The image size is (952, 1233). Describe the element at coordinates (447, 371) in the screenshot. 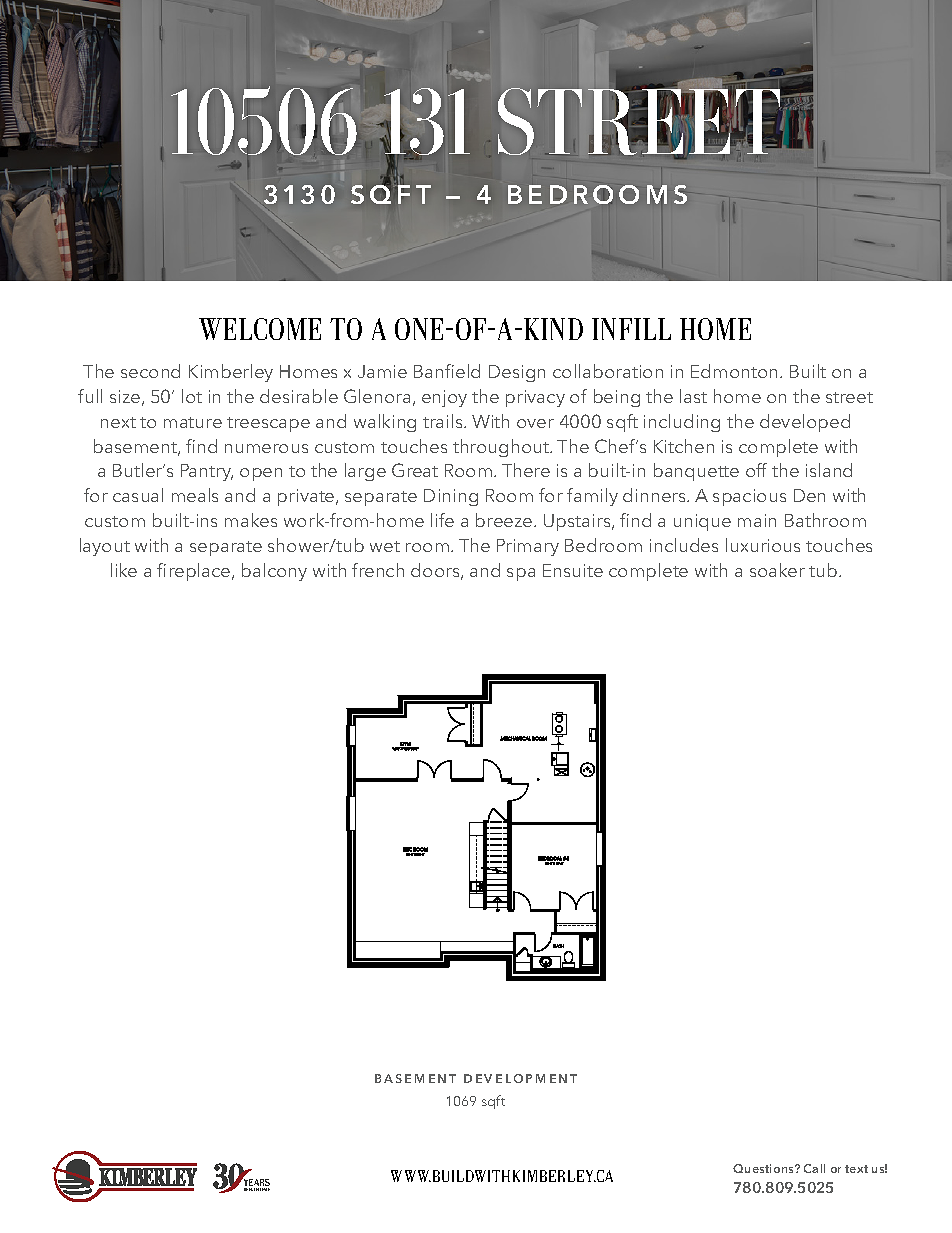

I see `Banfield` at that location.
